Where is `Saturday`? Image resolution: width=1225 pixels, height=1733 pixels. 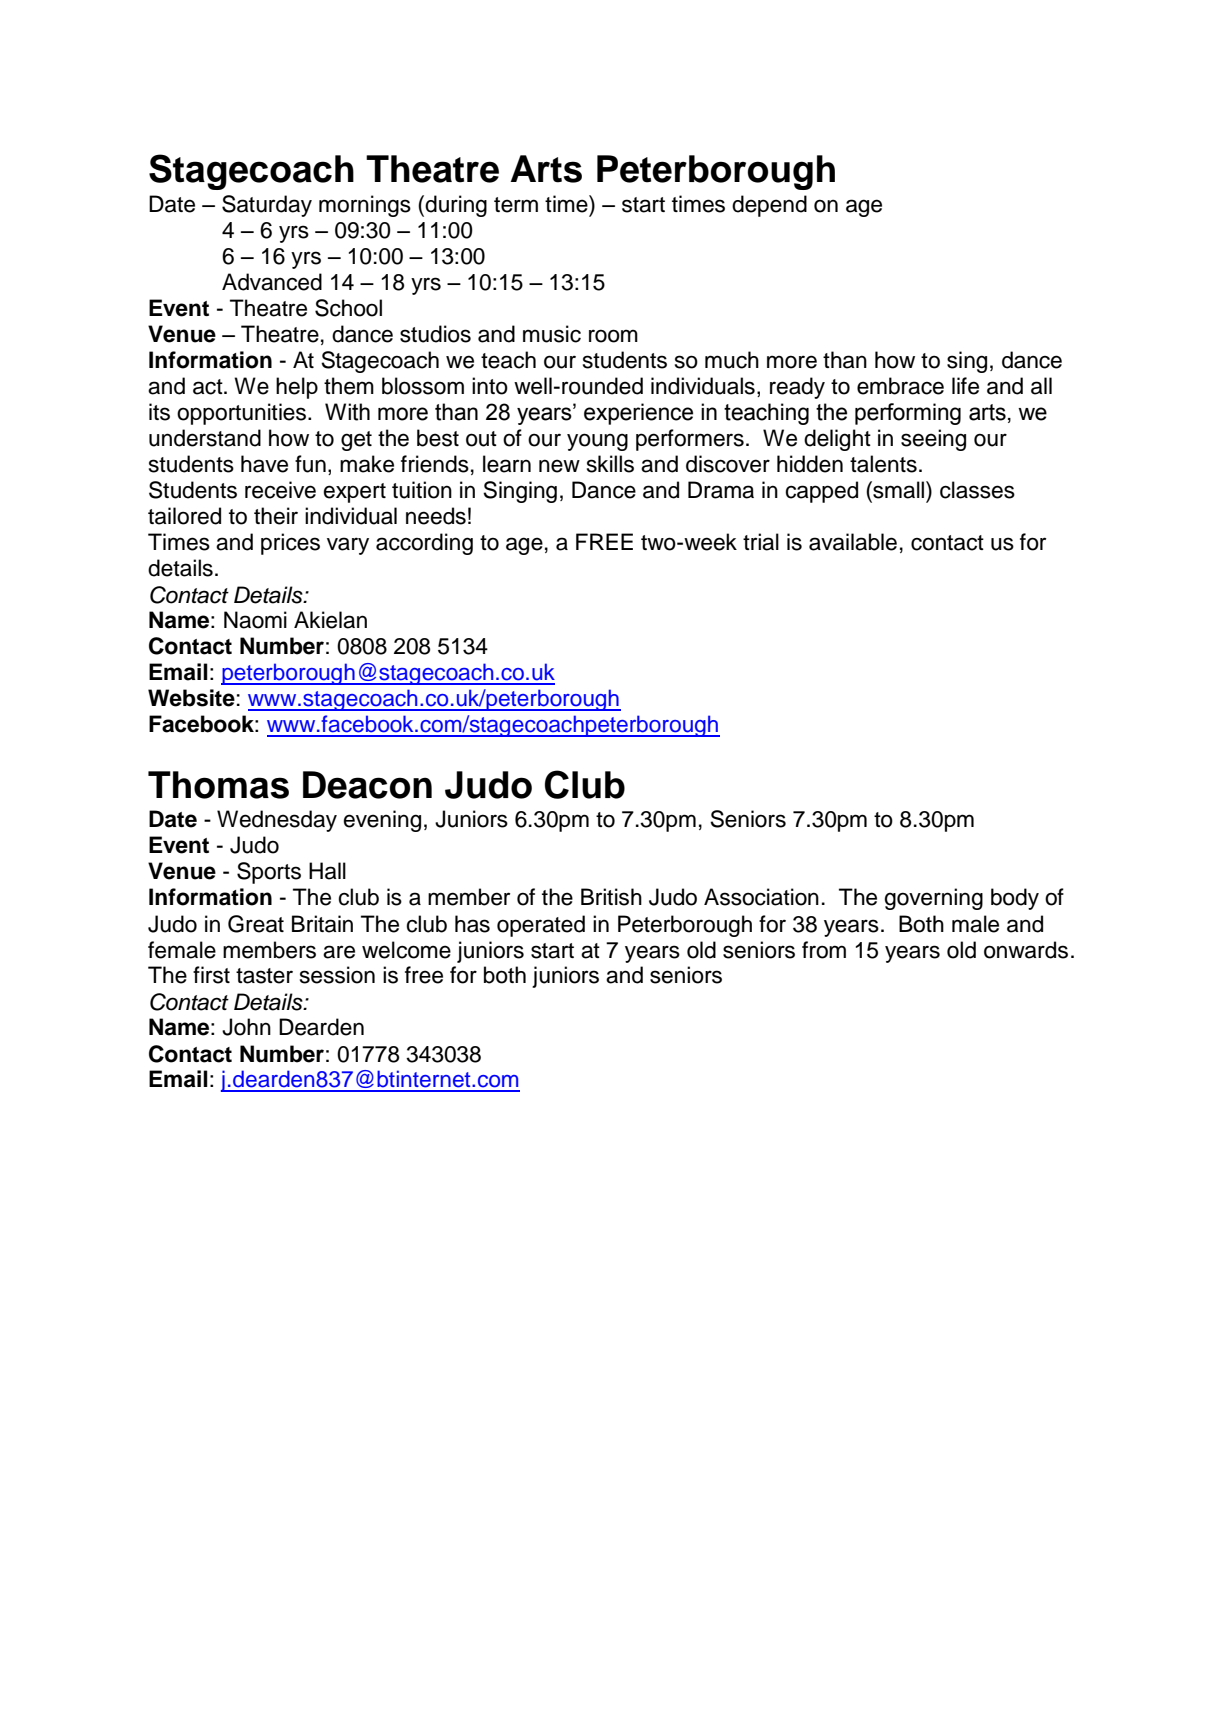
Saturday is located at coordinates (267, 206).
